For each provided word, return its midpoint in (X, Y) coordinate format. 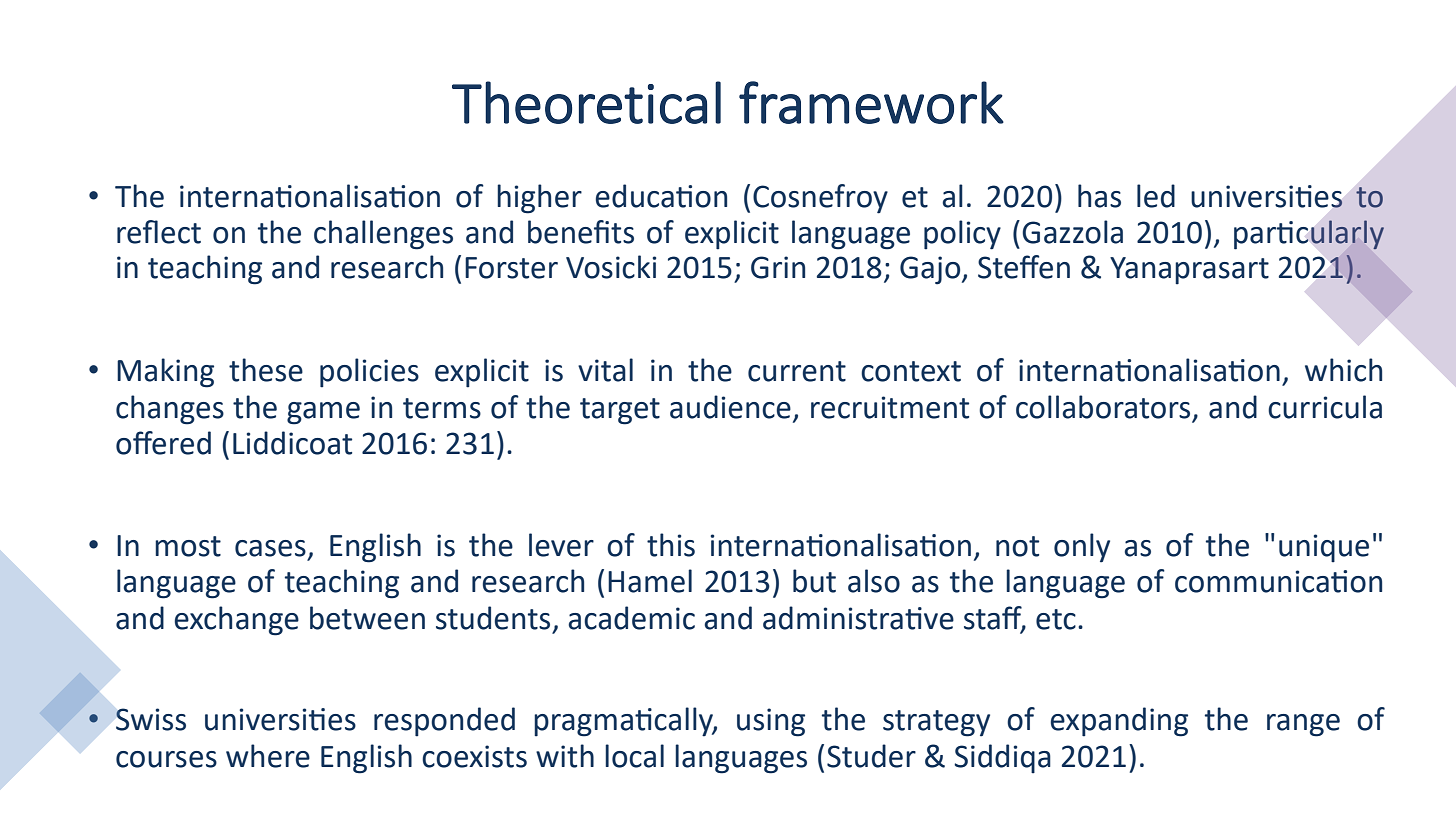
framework (871, 102)
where (268, 756)
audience (730, 407)
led (1156, 196)
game (323, 413)
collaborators (1103, 407)
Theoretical (586, 102)
